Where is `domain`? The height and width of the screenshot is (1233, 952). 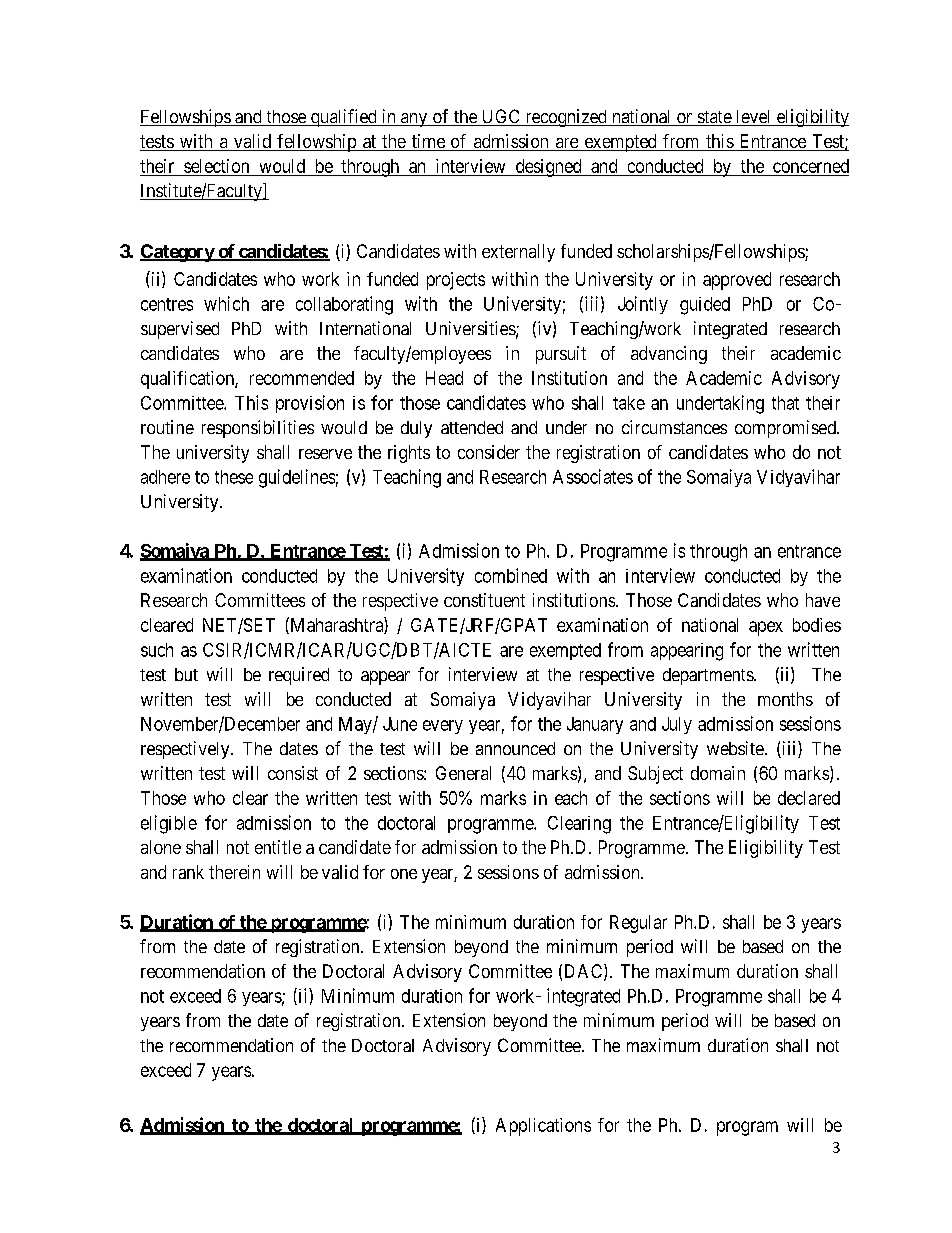 domain is located at coordinates (718, 773).
